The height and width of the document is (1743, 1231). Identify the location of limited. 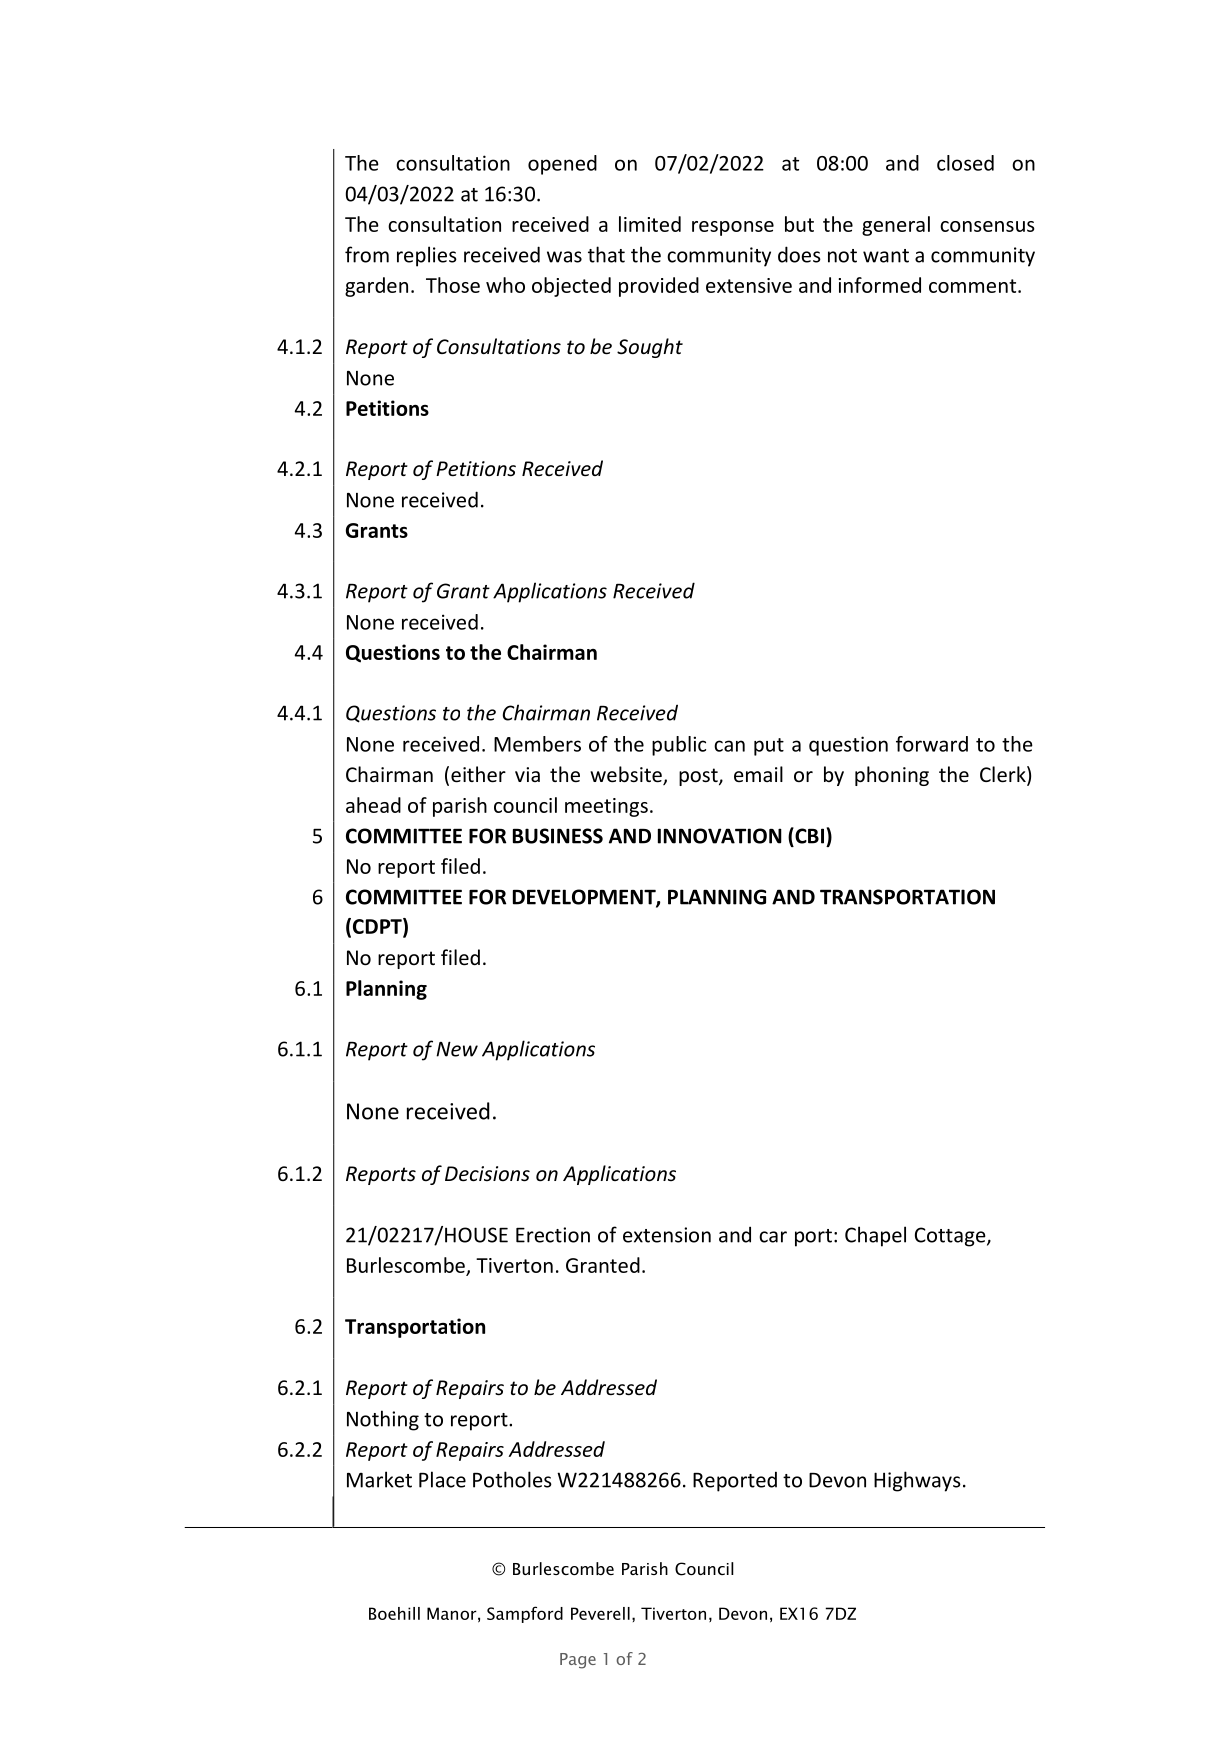
(650, 224).
